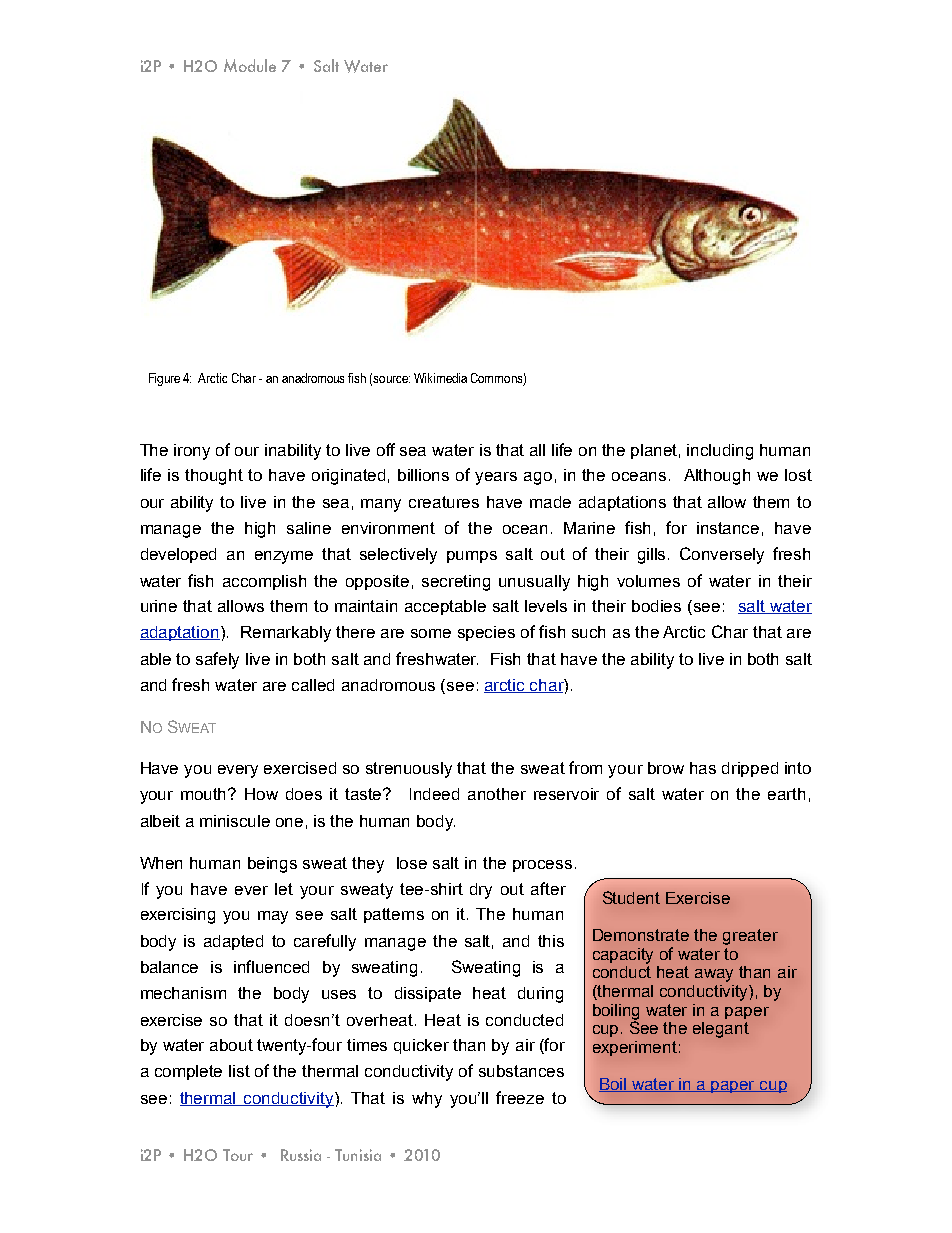 The width and height of the screenshot is (952, 1233). What do you see at coordinates (233, 942) in the screenshot?
I see `adapted` at bounding box center [233, 942].
